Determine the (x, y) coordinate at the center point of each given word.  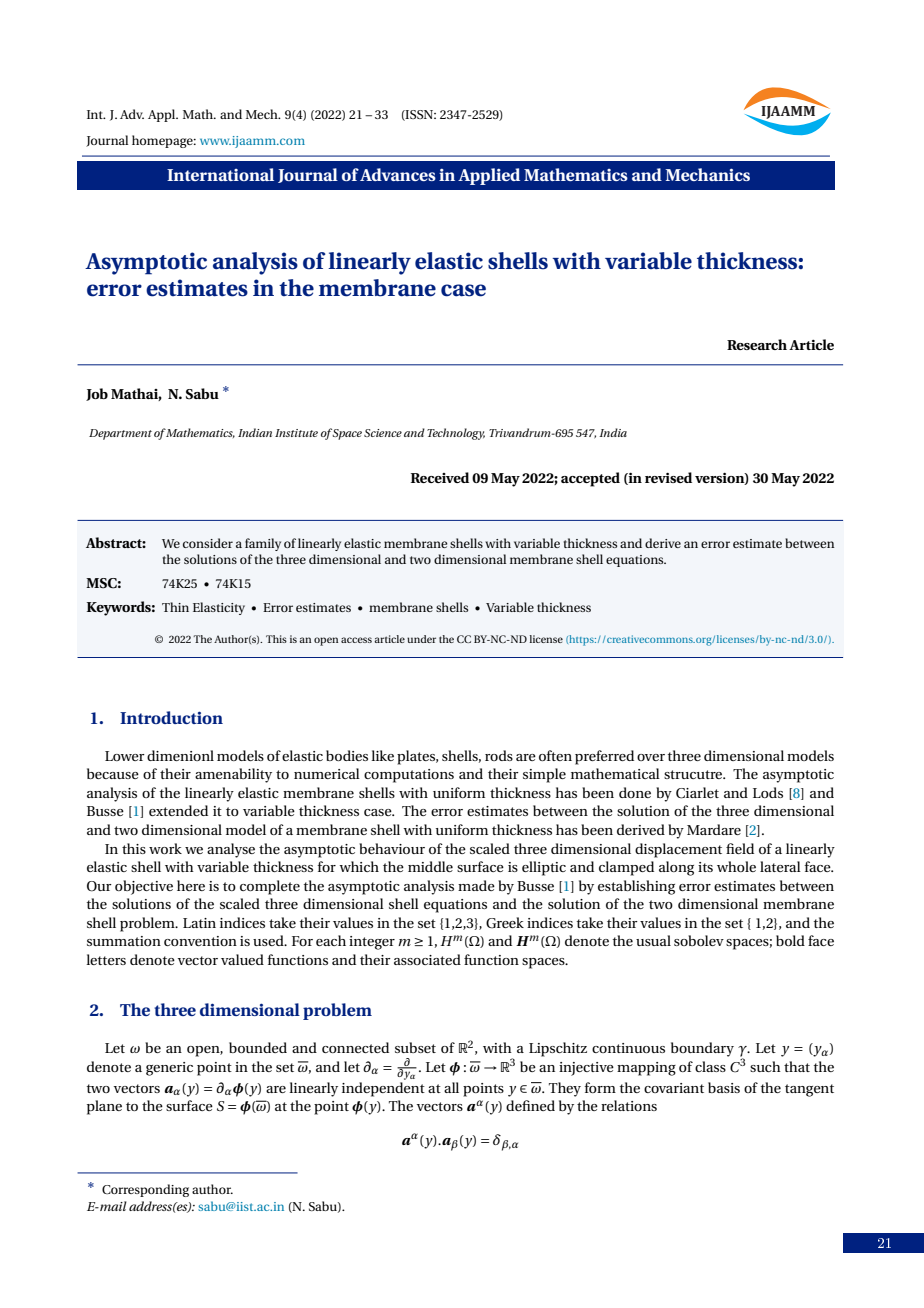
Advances (398, 174)
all (451, 1087)
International (220, 174)
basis (724, 1087)
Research (757, 344)
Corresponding (145, 1190)
